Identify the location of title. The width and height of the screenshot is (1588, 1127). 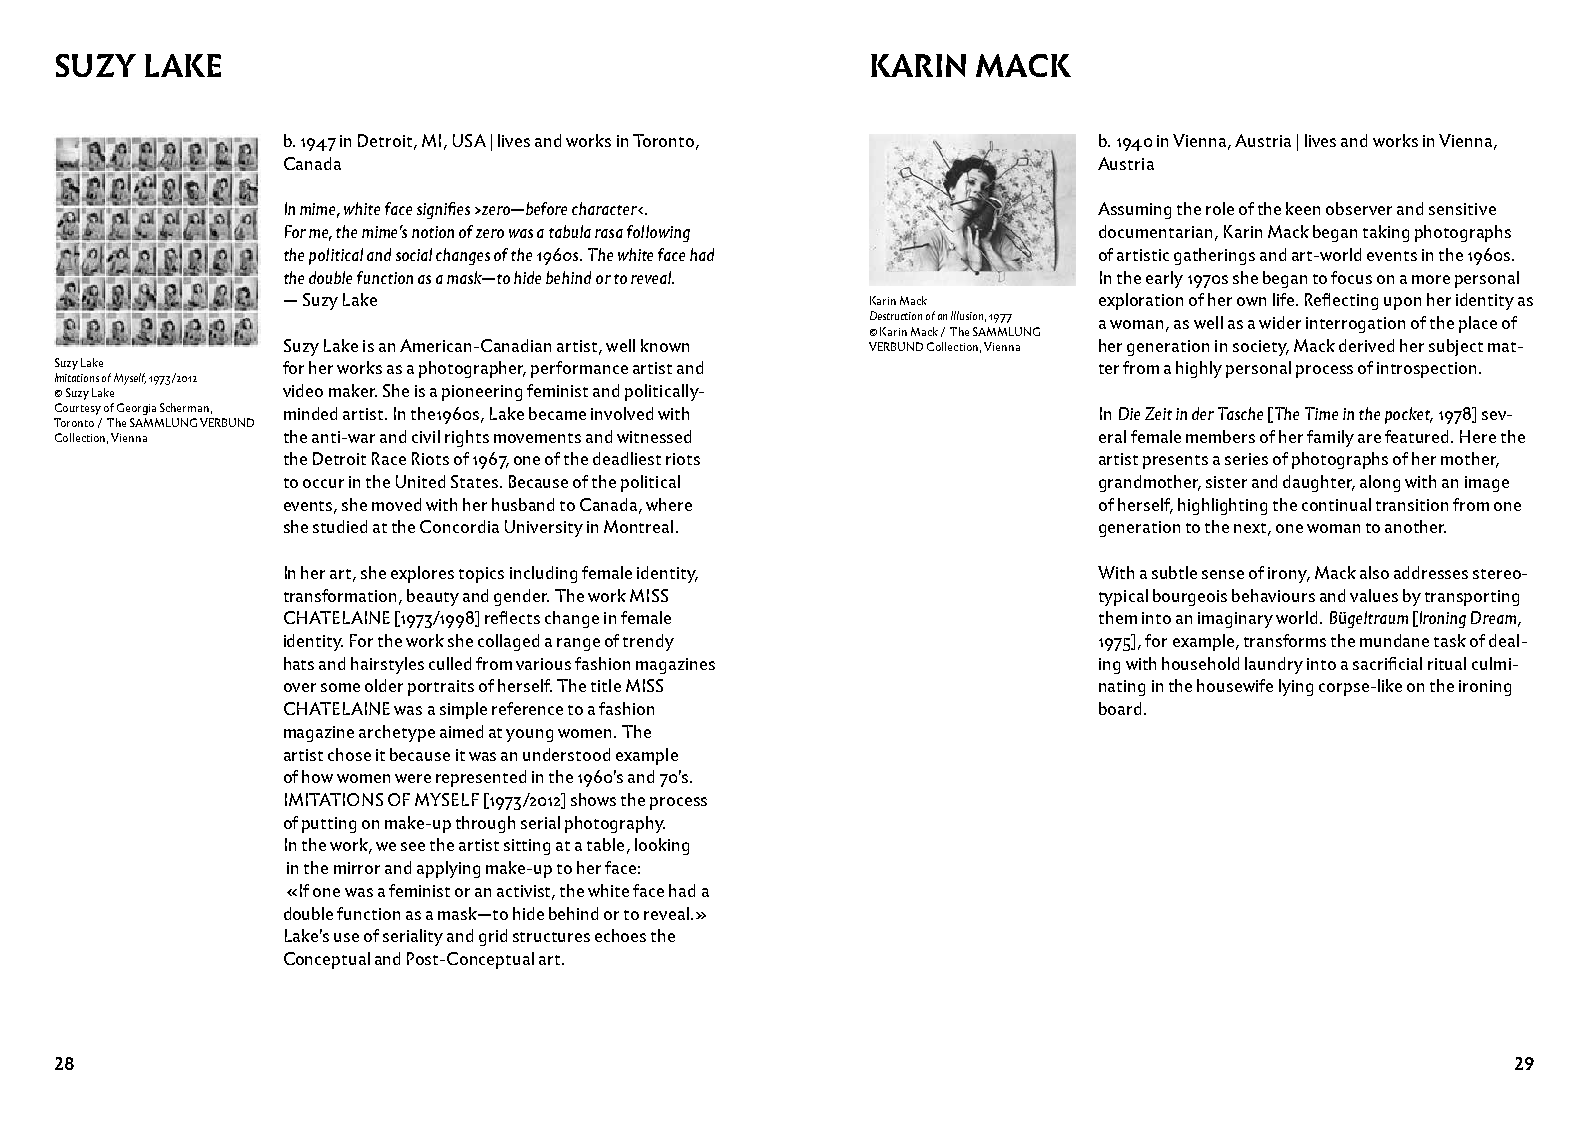
(606, 685).
